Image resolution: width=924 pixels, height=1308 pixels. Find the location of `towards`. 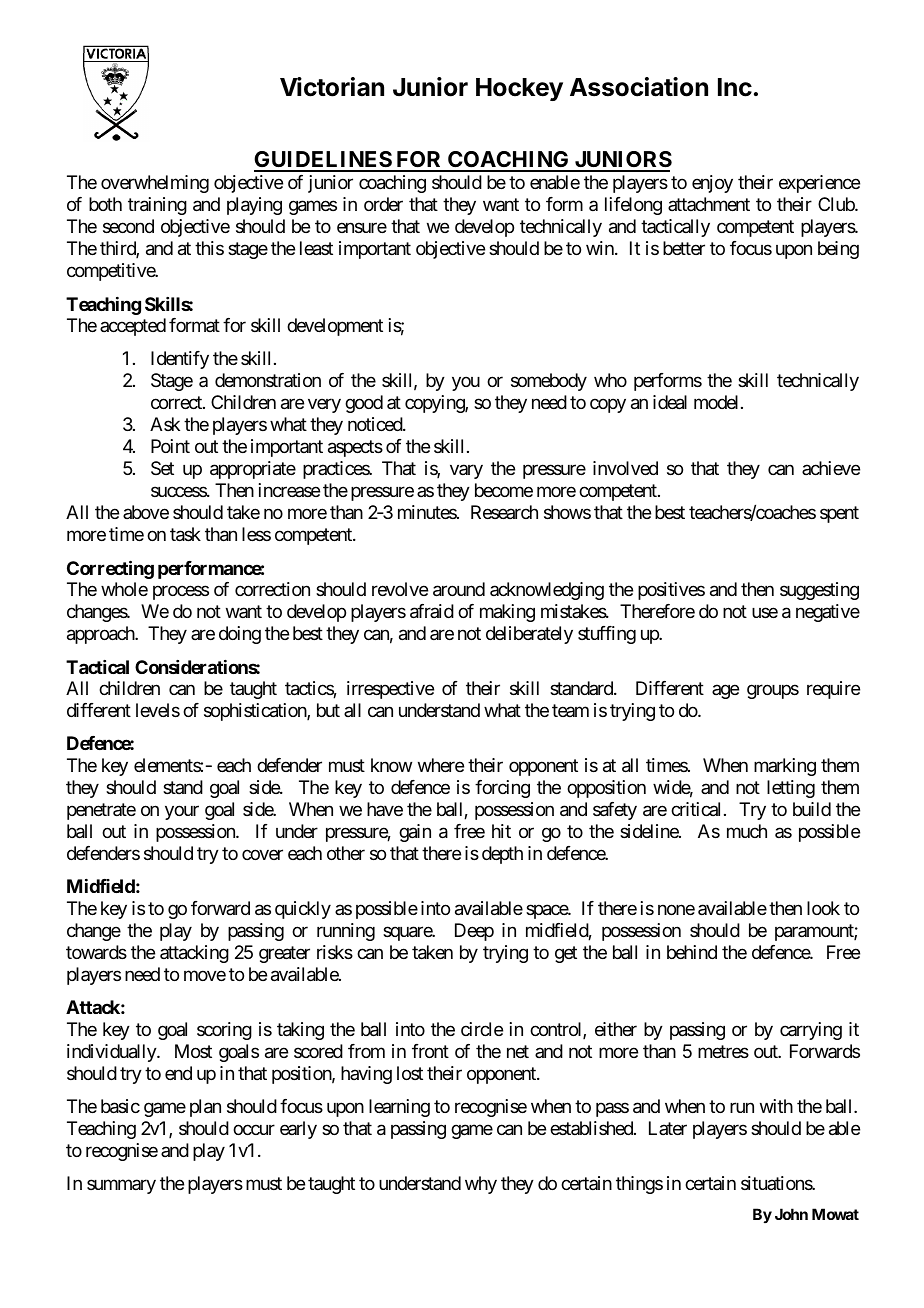

towards is located at coordinates (96, 952).
